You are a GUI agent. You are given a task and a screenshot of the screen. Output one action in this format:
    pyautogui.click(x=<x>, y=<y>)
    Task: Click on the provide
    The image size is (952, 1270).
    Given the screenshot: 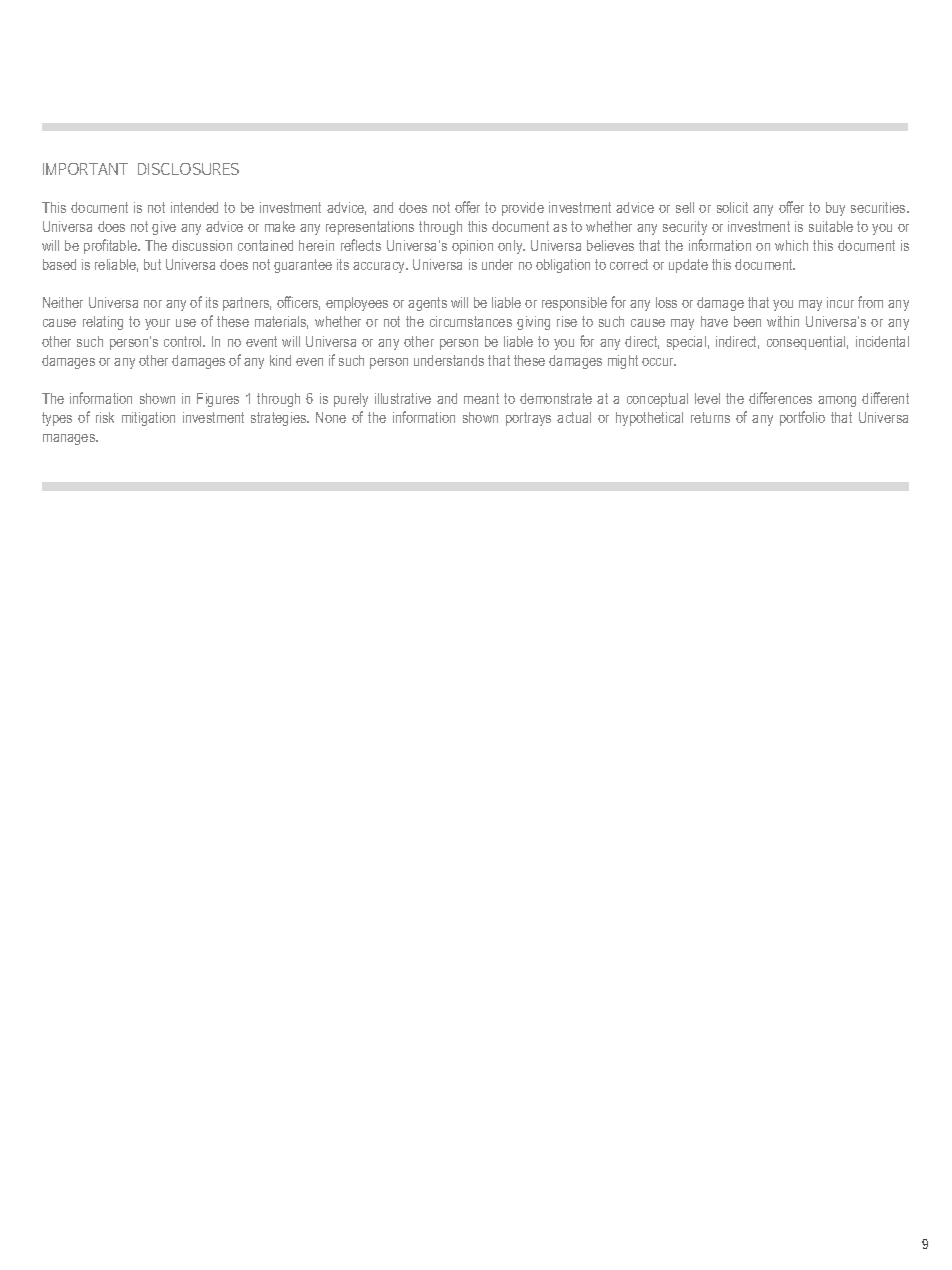 What is the action you would take?
    pyautogui.click(x=523, y=209)
